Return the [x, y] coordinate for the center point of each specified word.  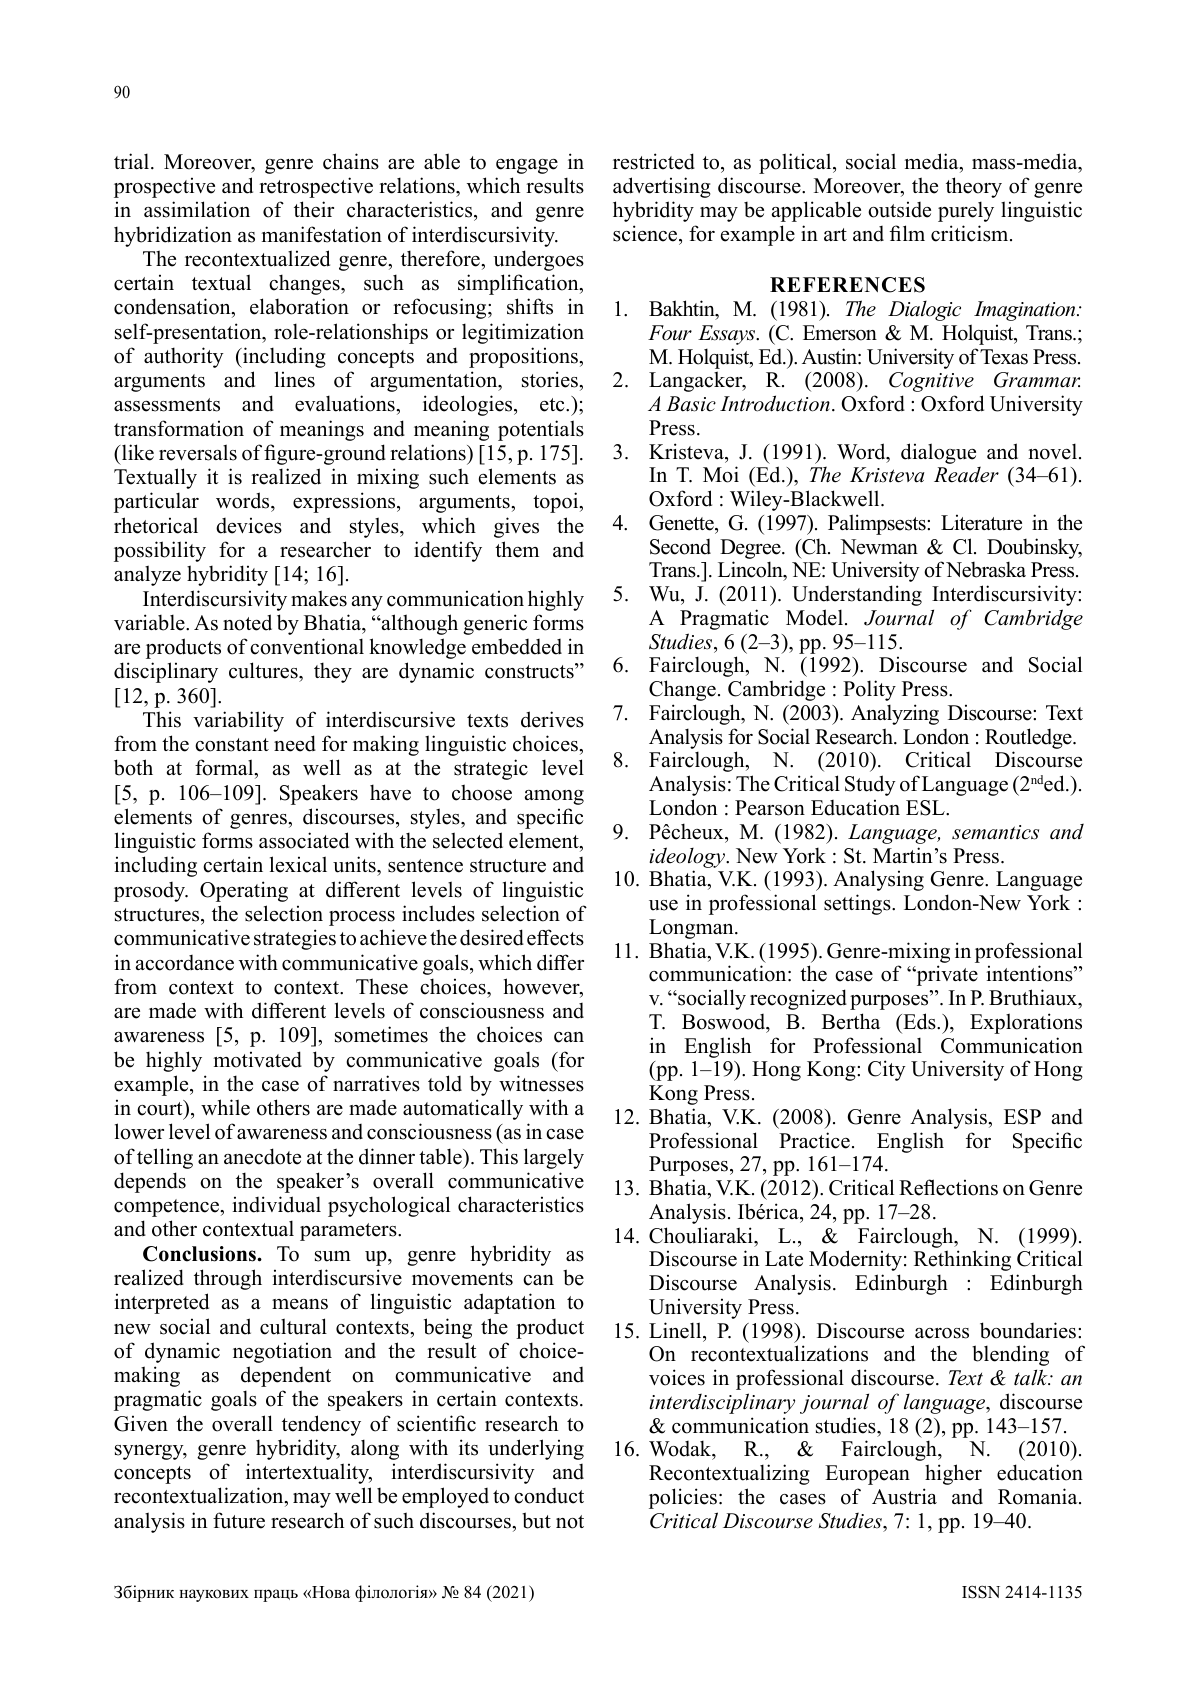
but [536, 1520]
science [646, 233]
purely [966, 211]
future [239, 1520]
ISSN [981, 1592]
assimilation [197, 209]
